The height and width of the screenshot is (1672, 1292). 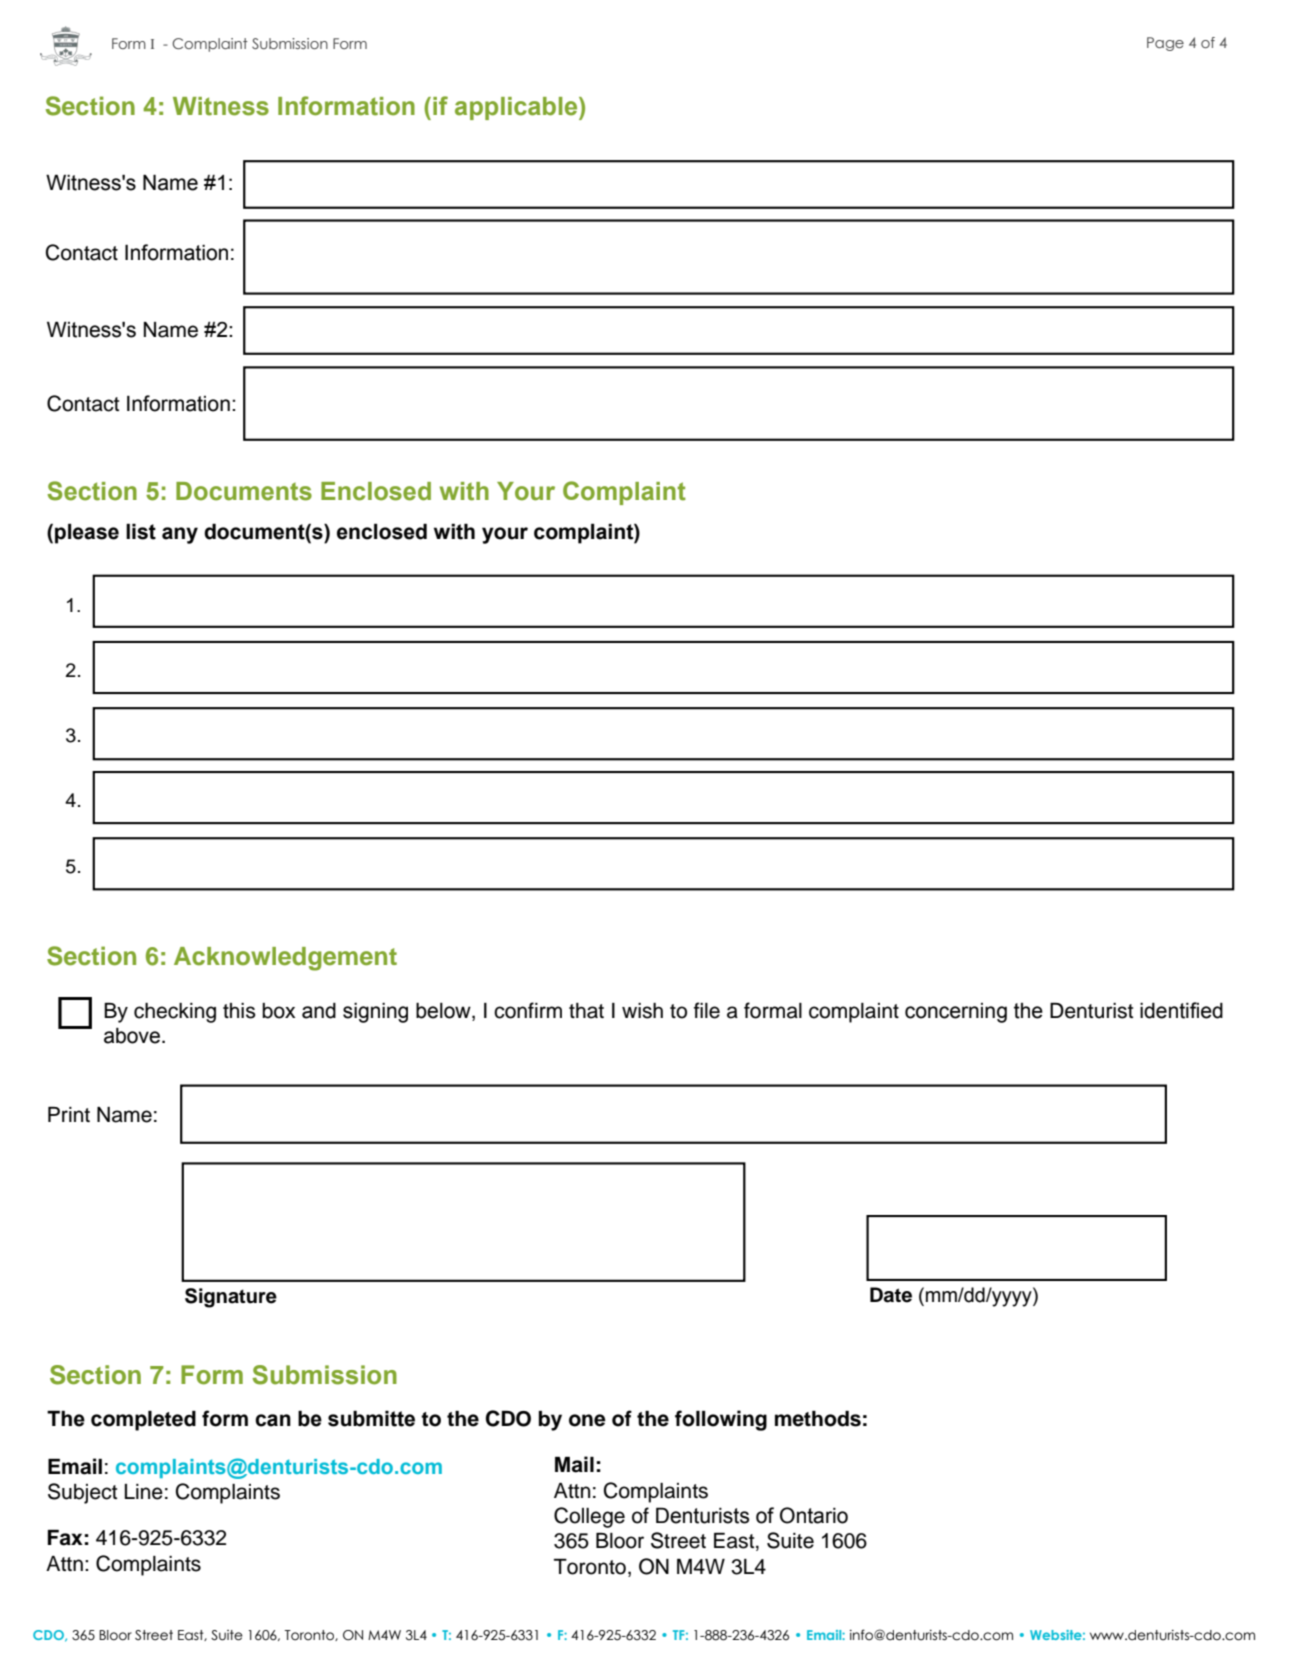 I want to click on any, so click(x=180, y=535).
